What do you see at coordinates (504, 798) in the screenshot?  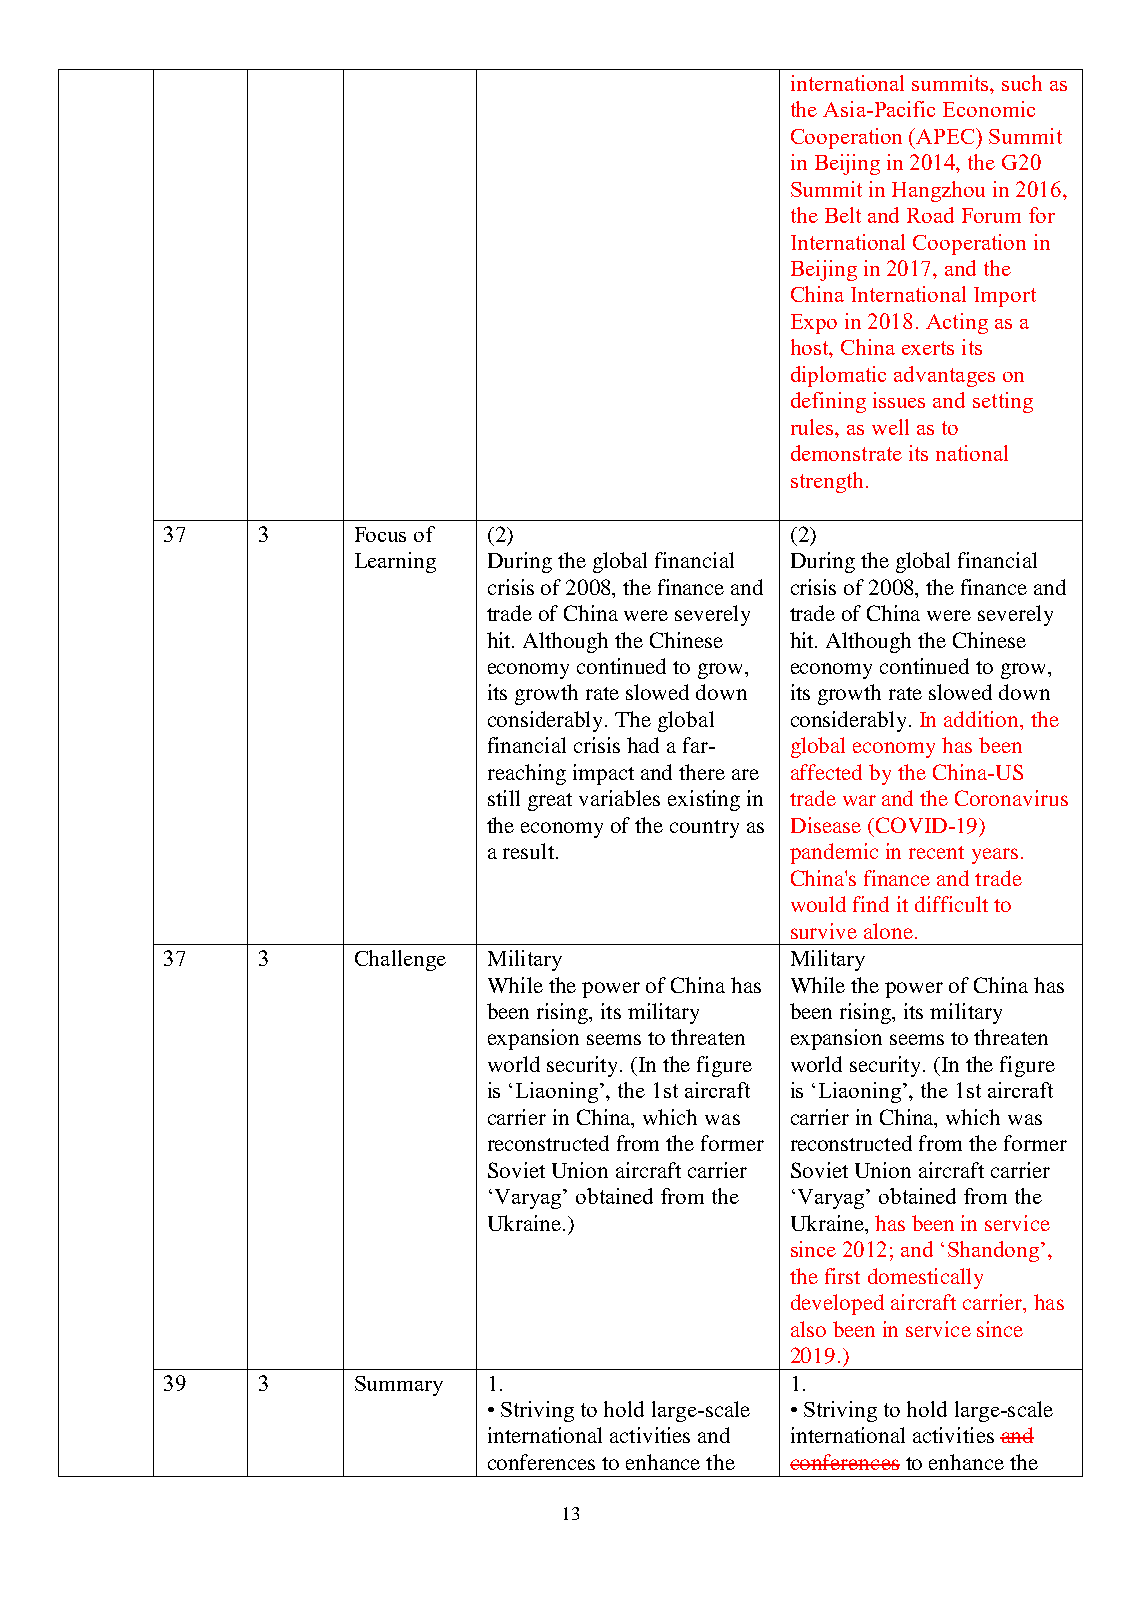 I see `still` at bounding box center [504, 798].
